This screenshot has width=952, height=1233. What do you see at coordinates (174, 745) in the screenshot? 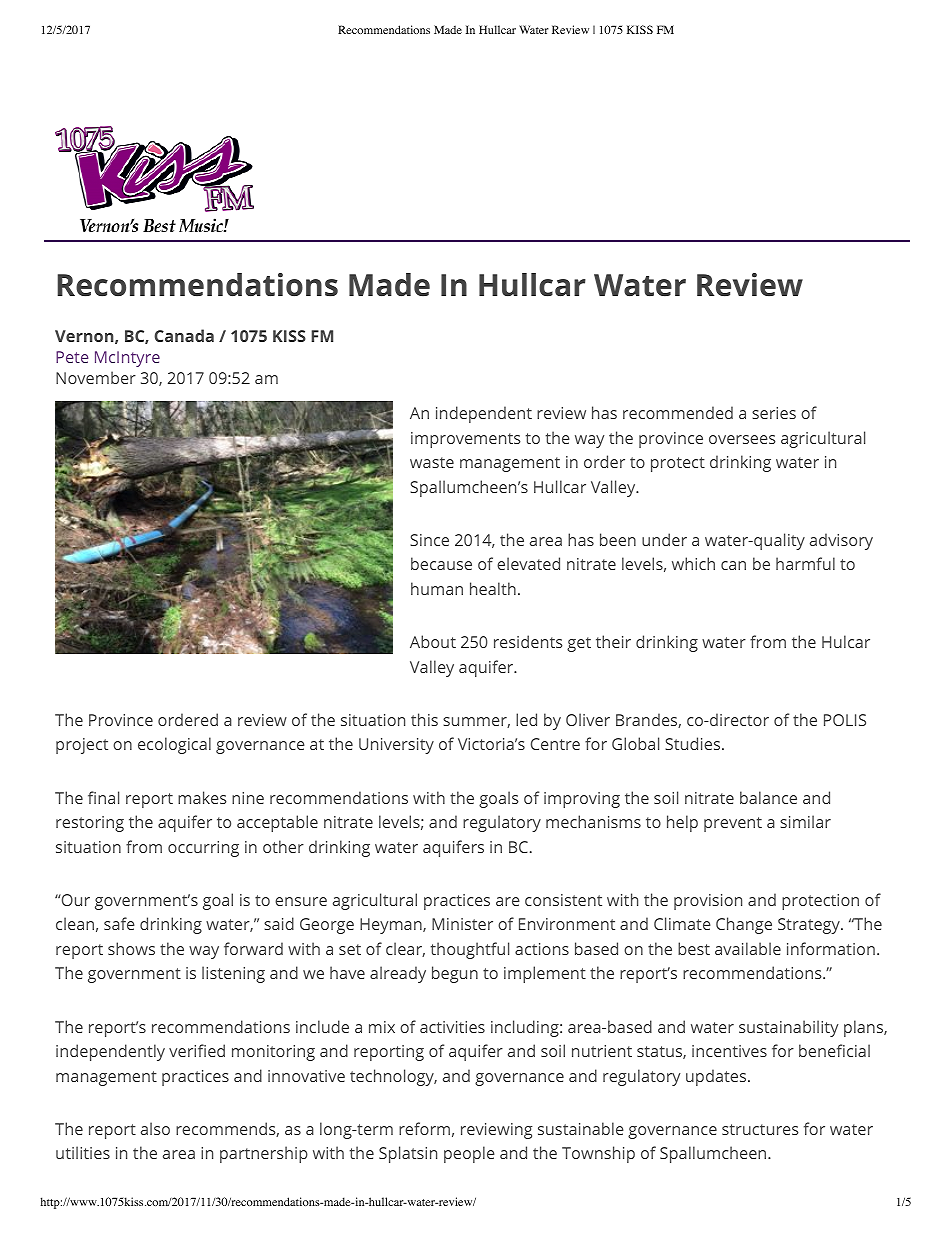
I see `ecological` at bounding box center [174, 745].
